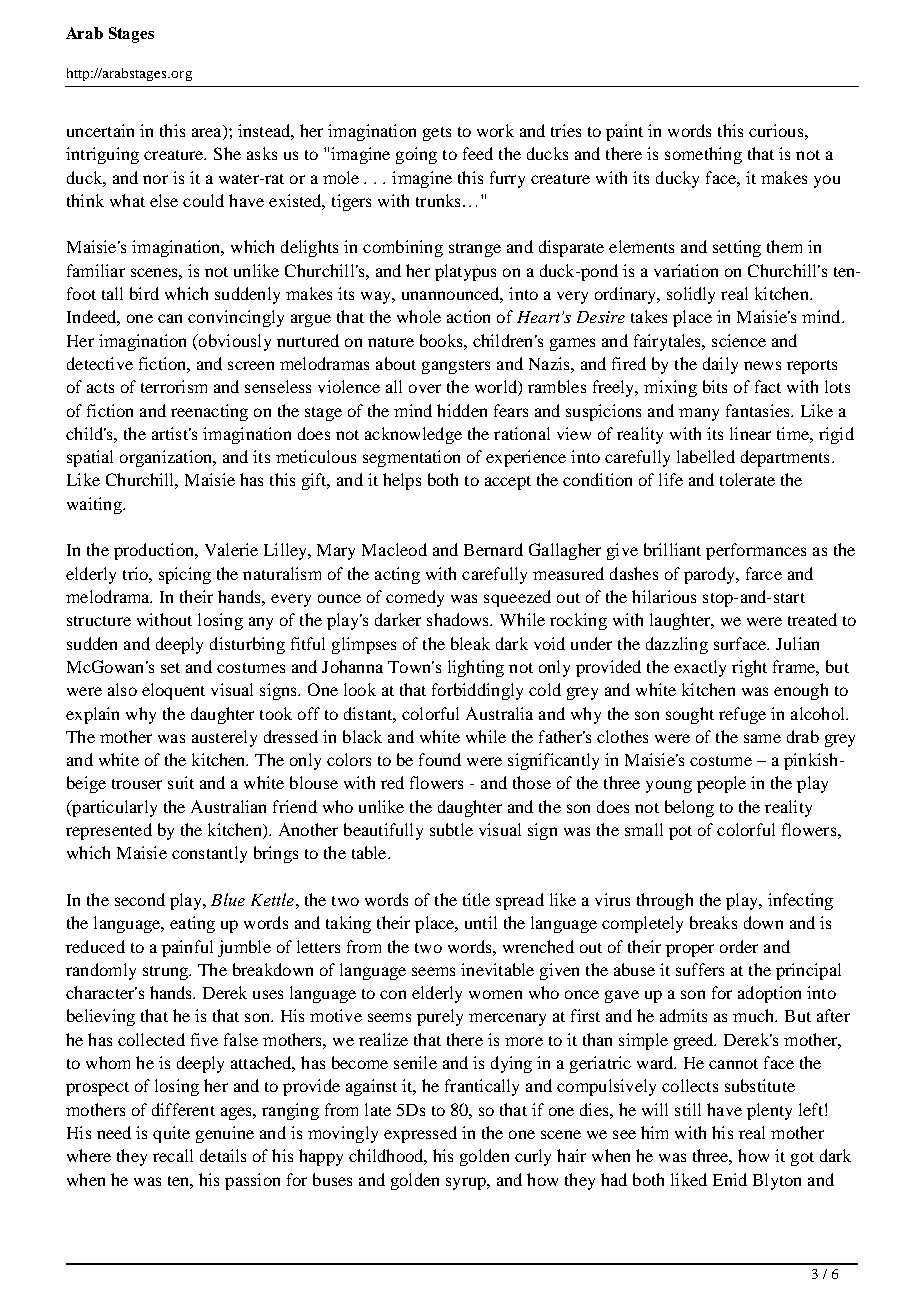 Image resolution: width=924 pixels, height=1308 pixels. I want to click on expressed, so click(420, 1134).
